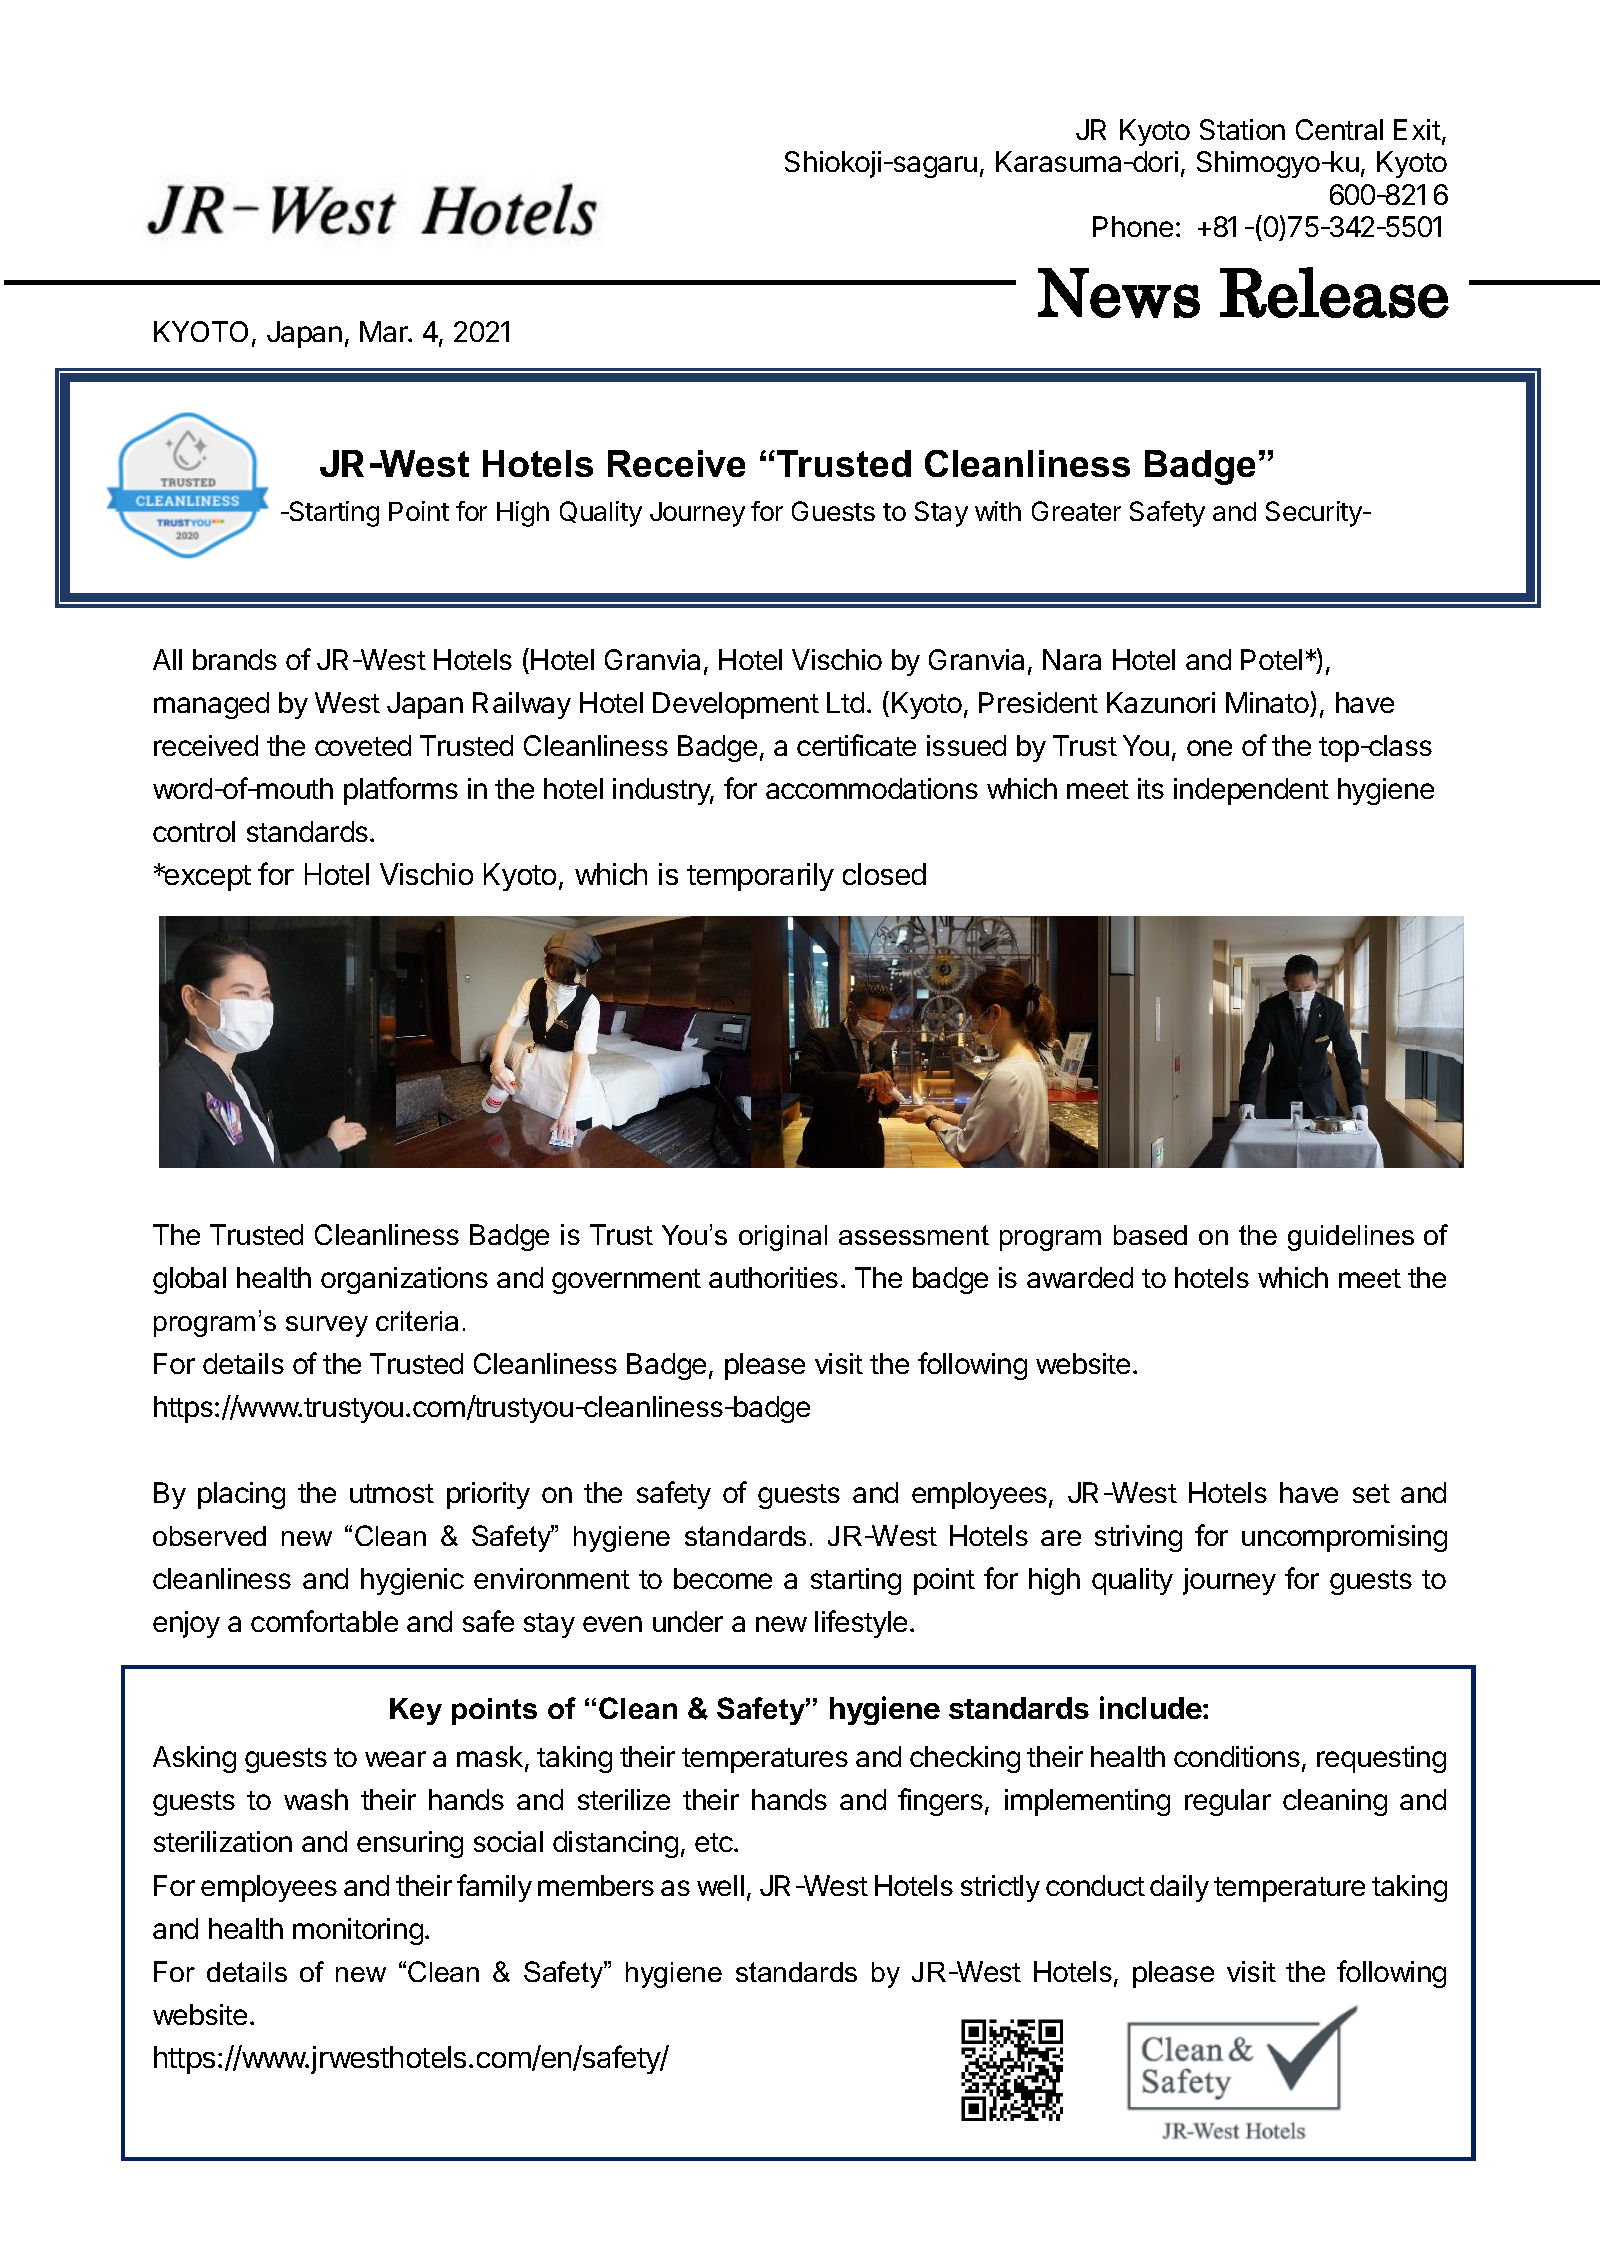 Image resolution: width=1600 pixels, height=2263 pixels. I want to click on well, so click(720, 1885).
